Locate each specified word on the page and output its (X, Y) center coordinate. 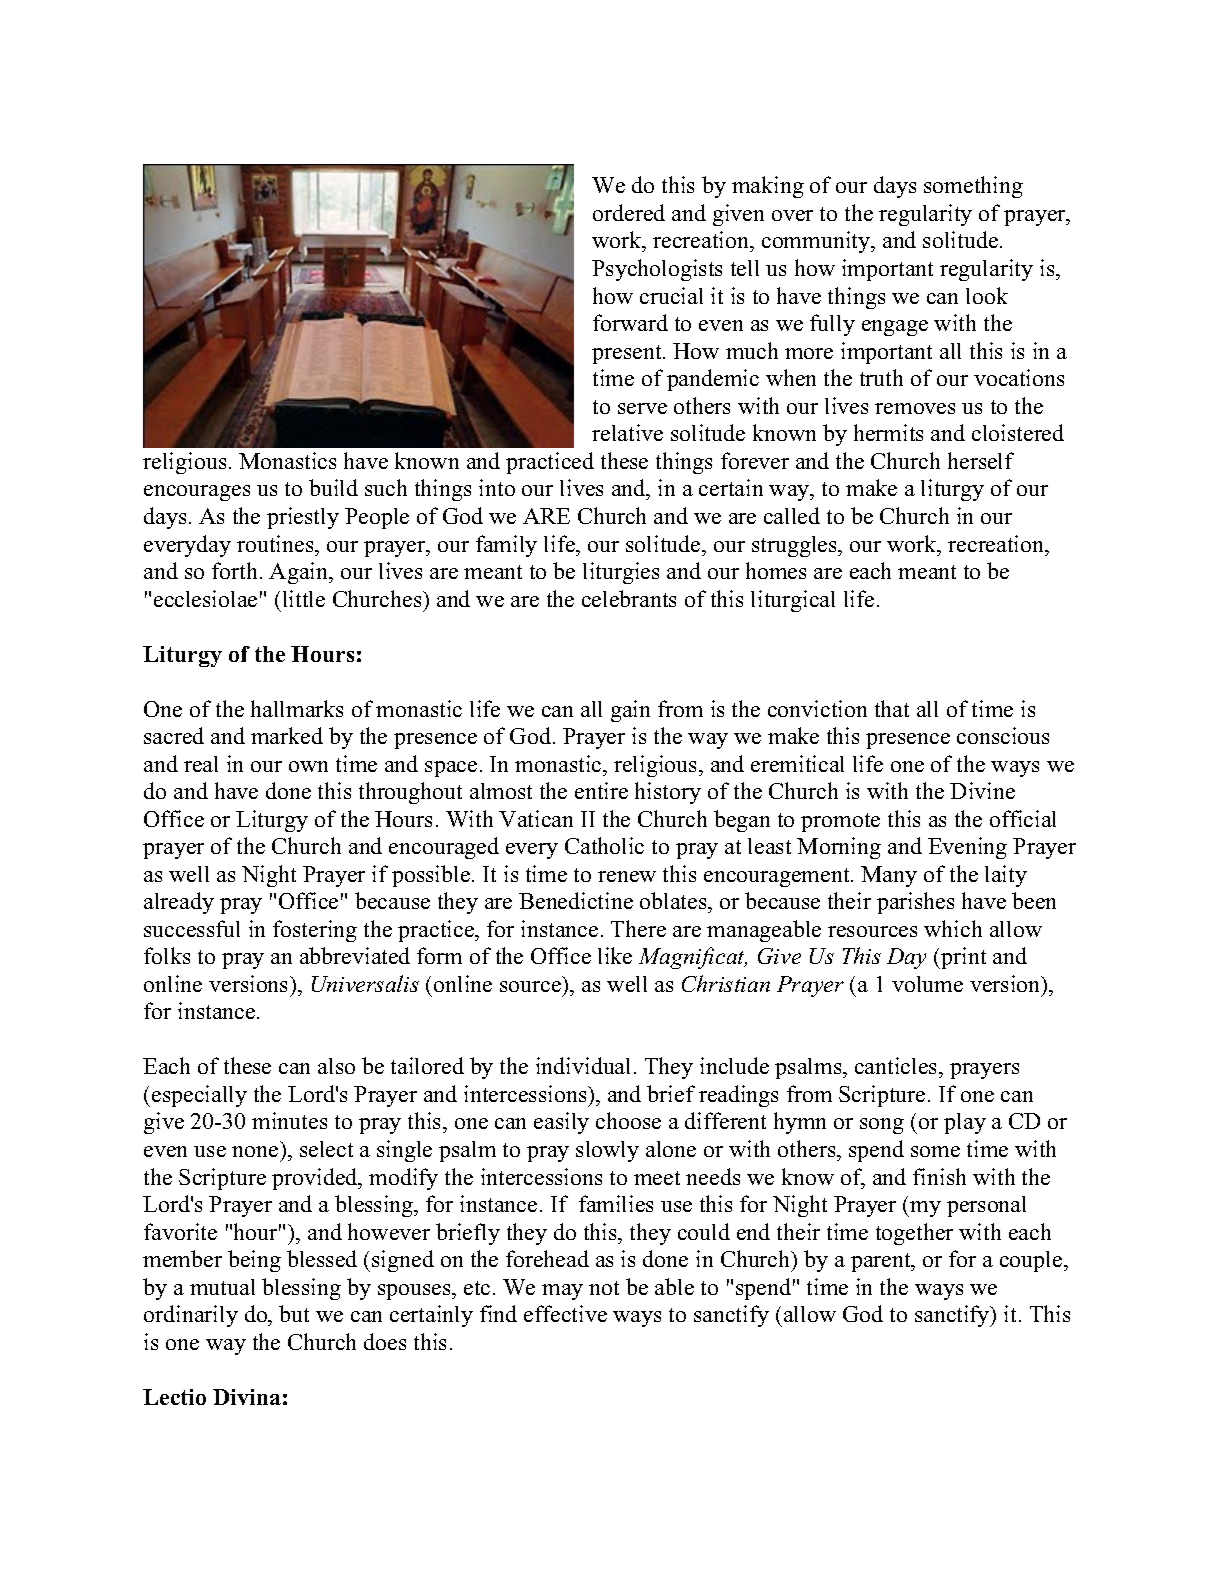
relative (627, 432)
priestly (303, 518)
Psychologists (657, 270)
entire (601, 790)
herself (981, 460)
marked (287, 735)
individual (583, 1065)
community (817, 242)
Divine (982, 790)
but (294, 1313)
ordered (629, 212)
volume (927, 984)
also (336, 1066)
